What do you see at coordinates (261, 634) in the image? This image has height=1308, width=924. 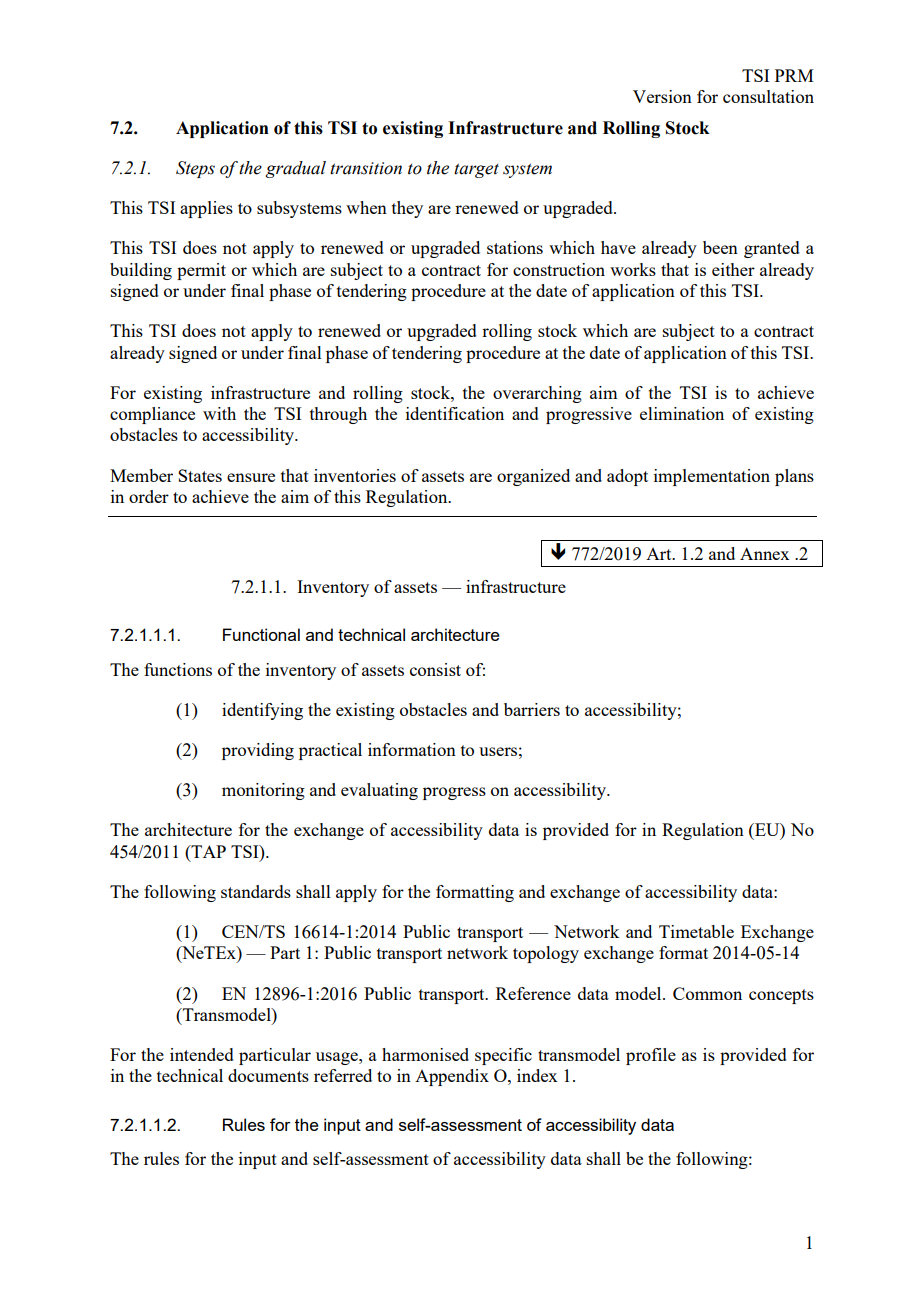 I see `Functional` at bounding box center [261, 634].
